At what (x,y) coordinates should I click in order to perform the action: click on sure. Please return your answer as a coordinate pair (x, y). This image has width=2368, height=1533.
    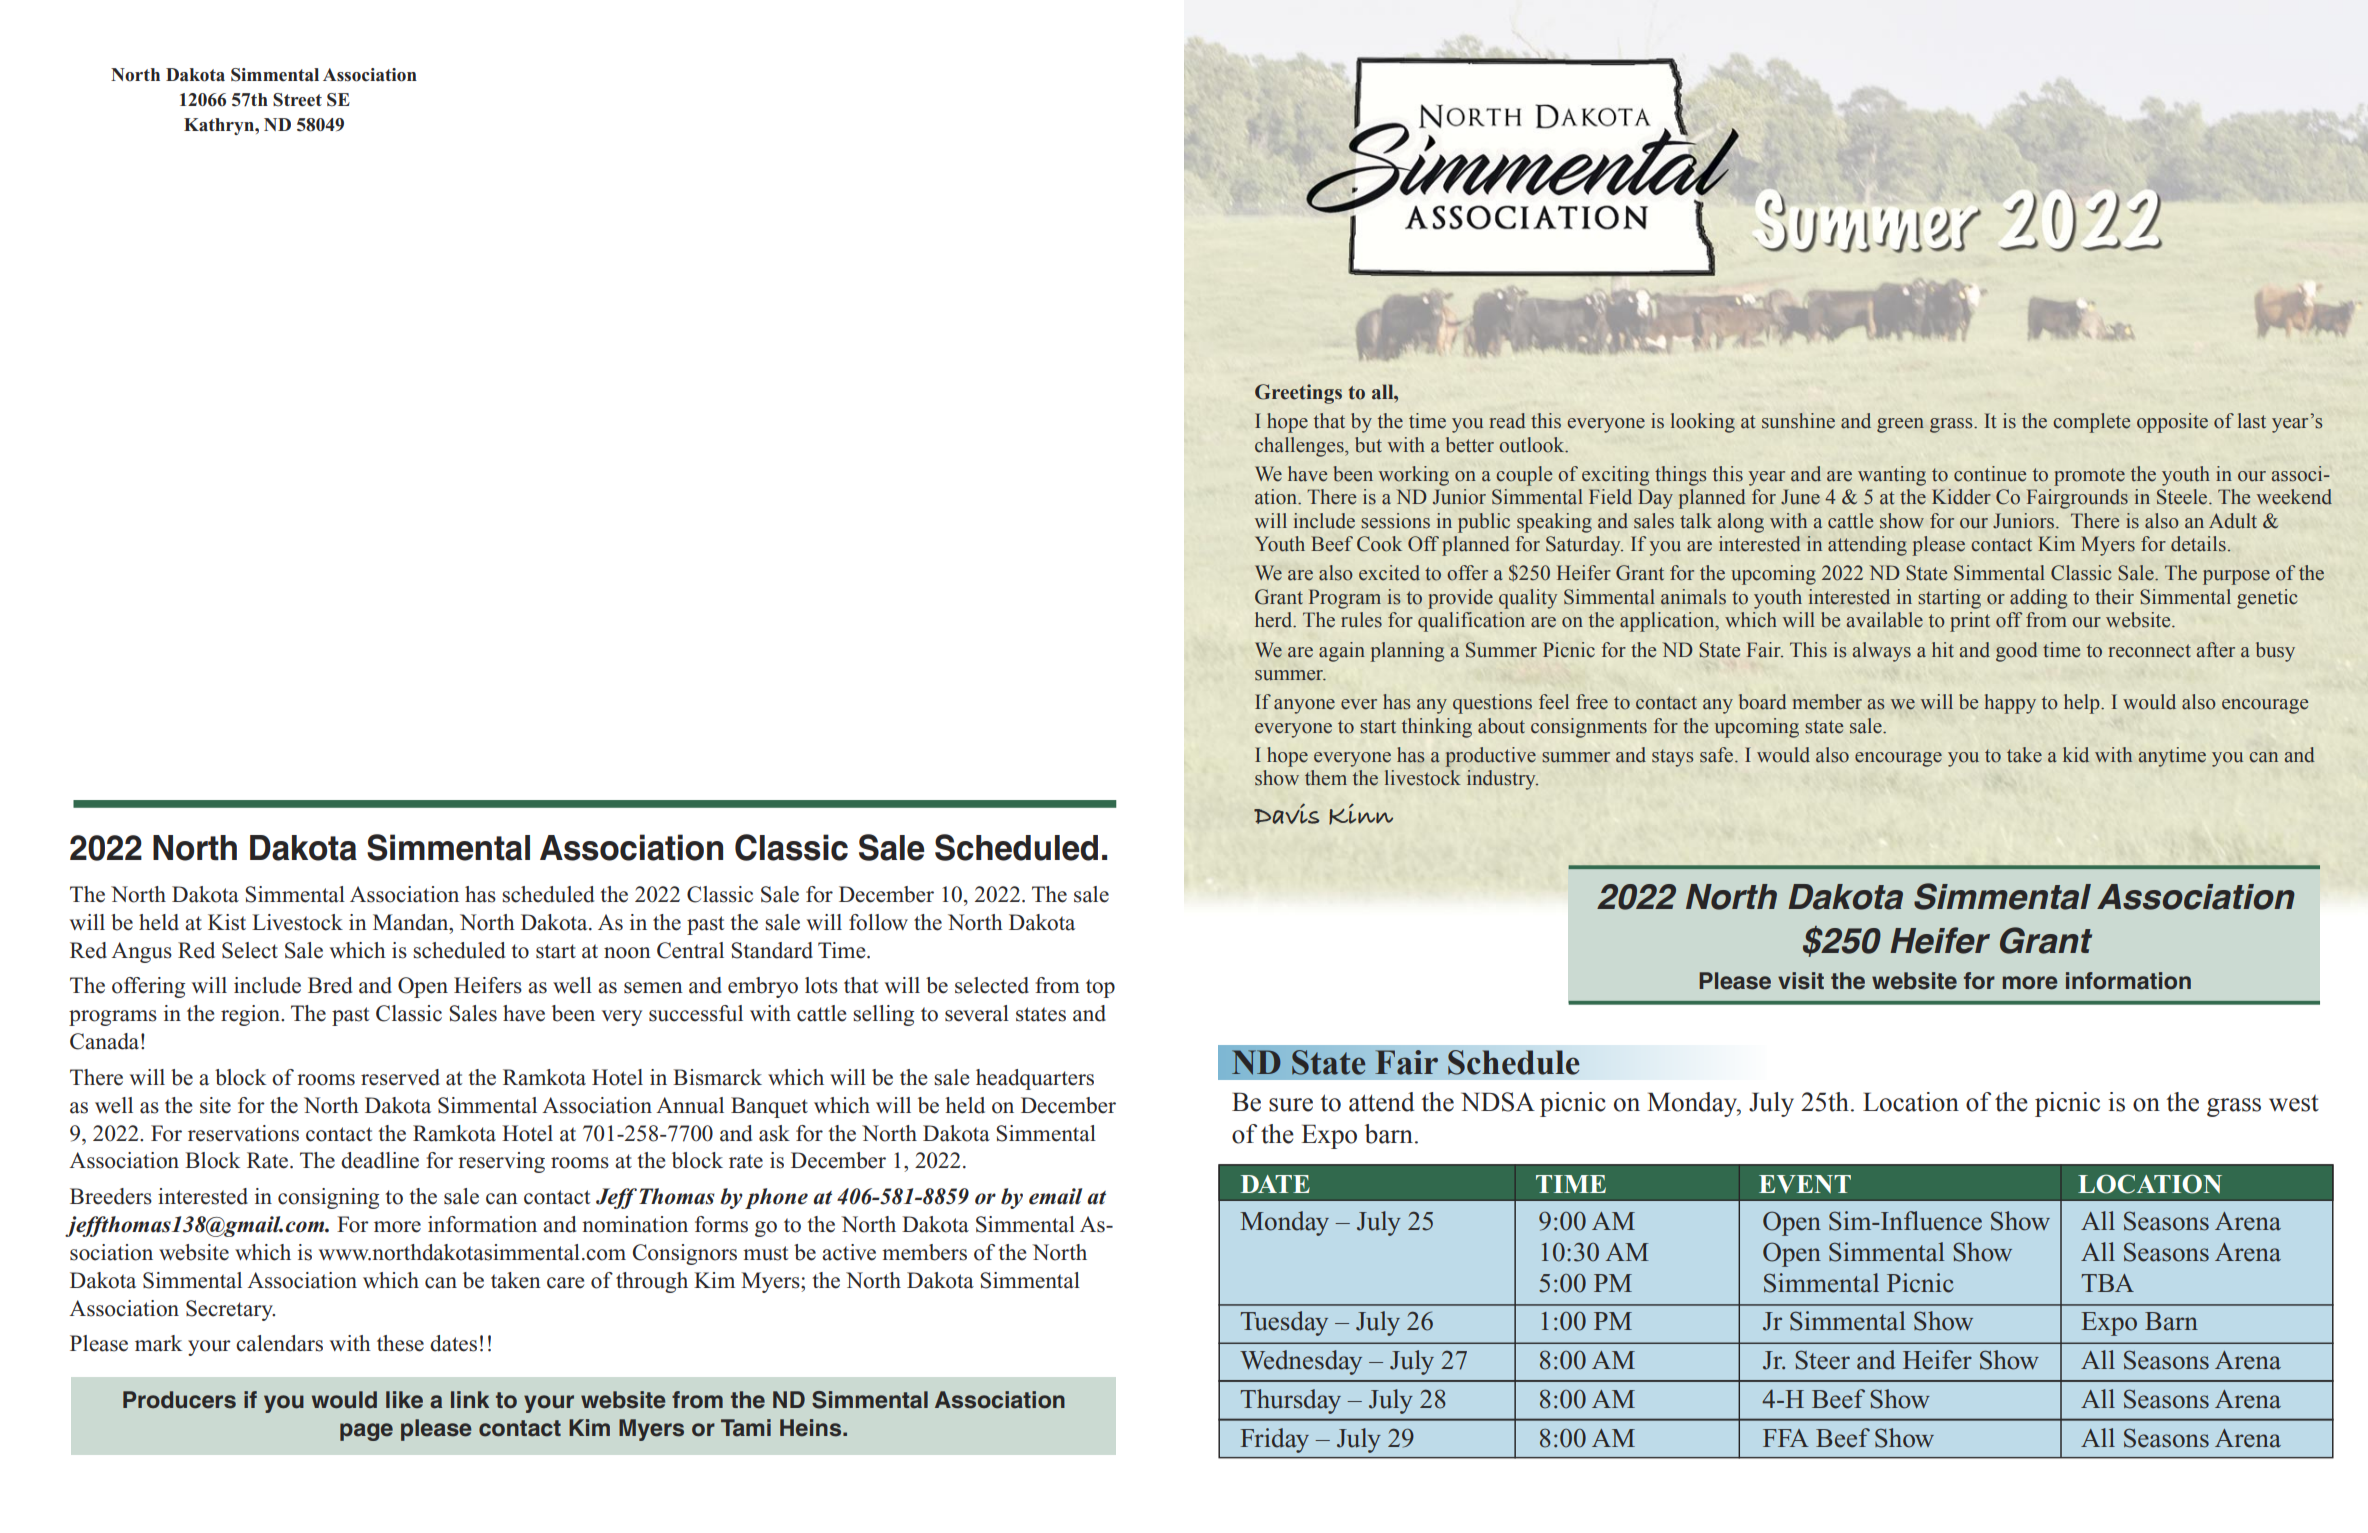
    Looking at the image, I should click on (1291, 1105).
